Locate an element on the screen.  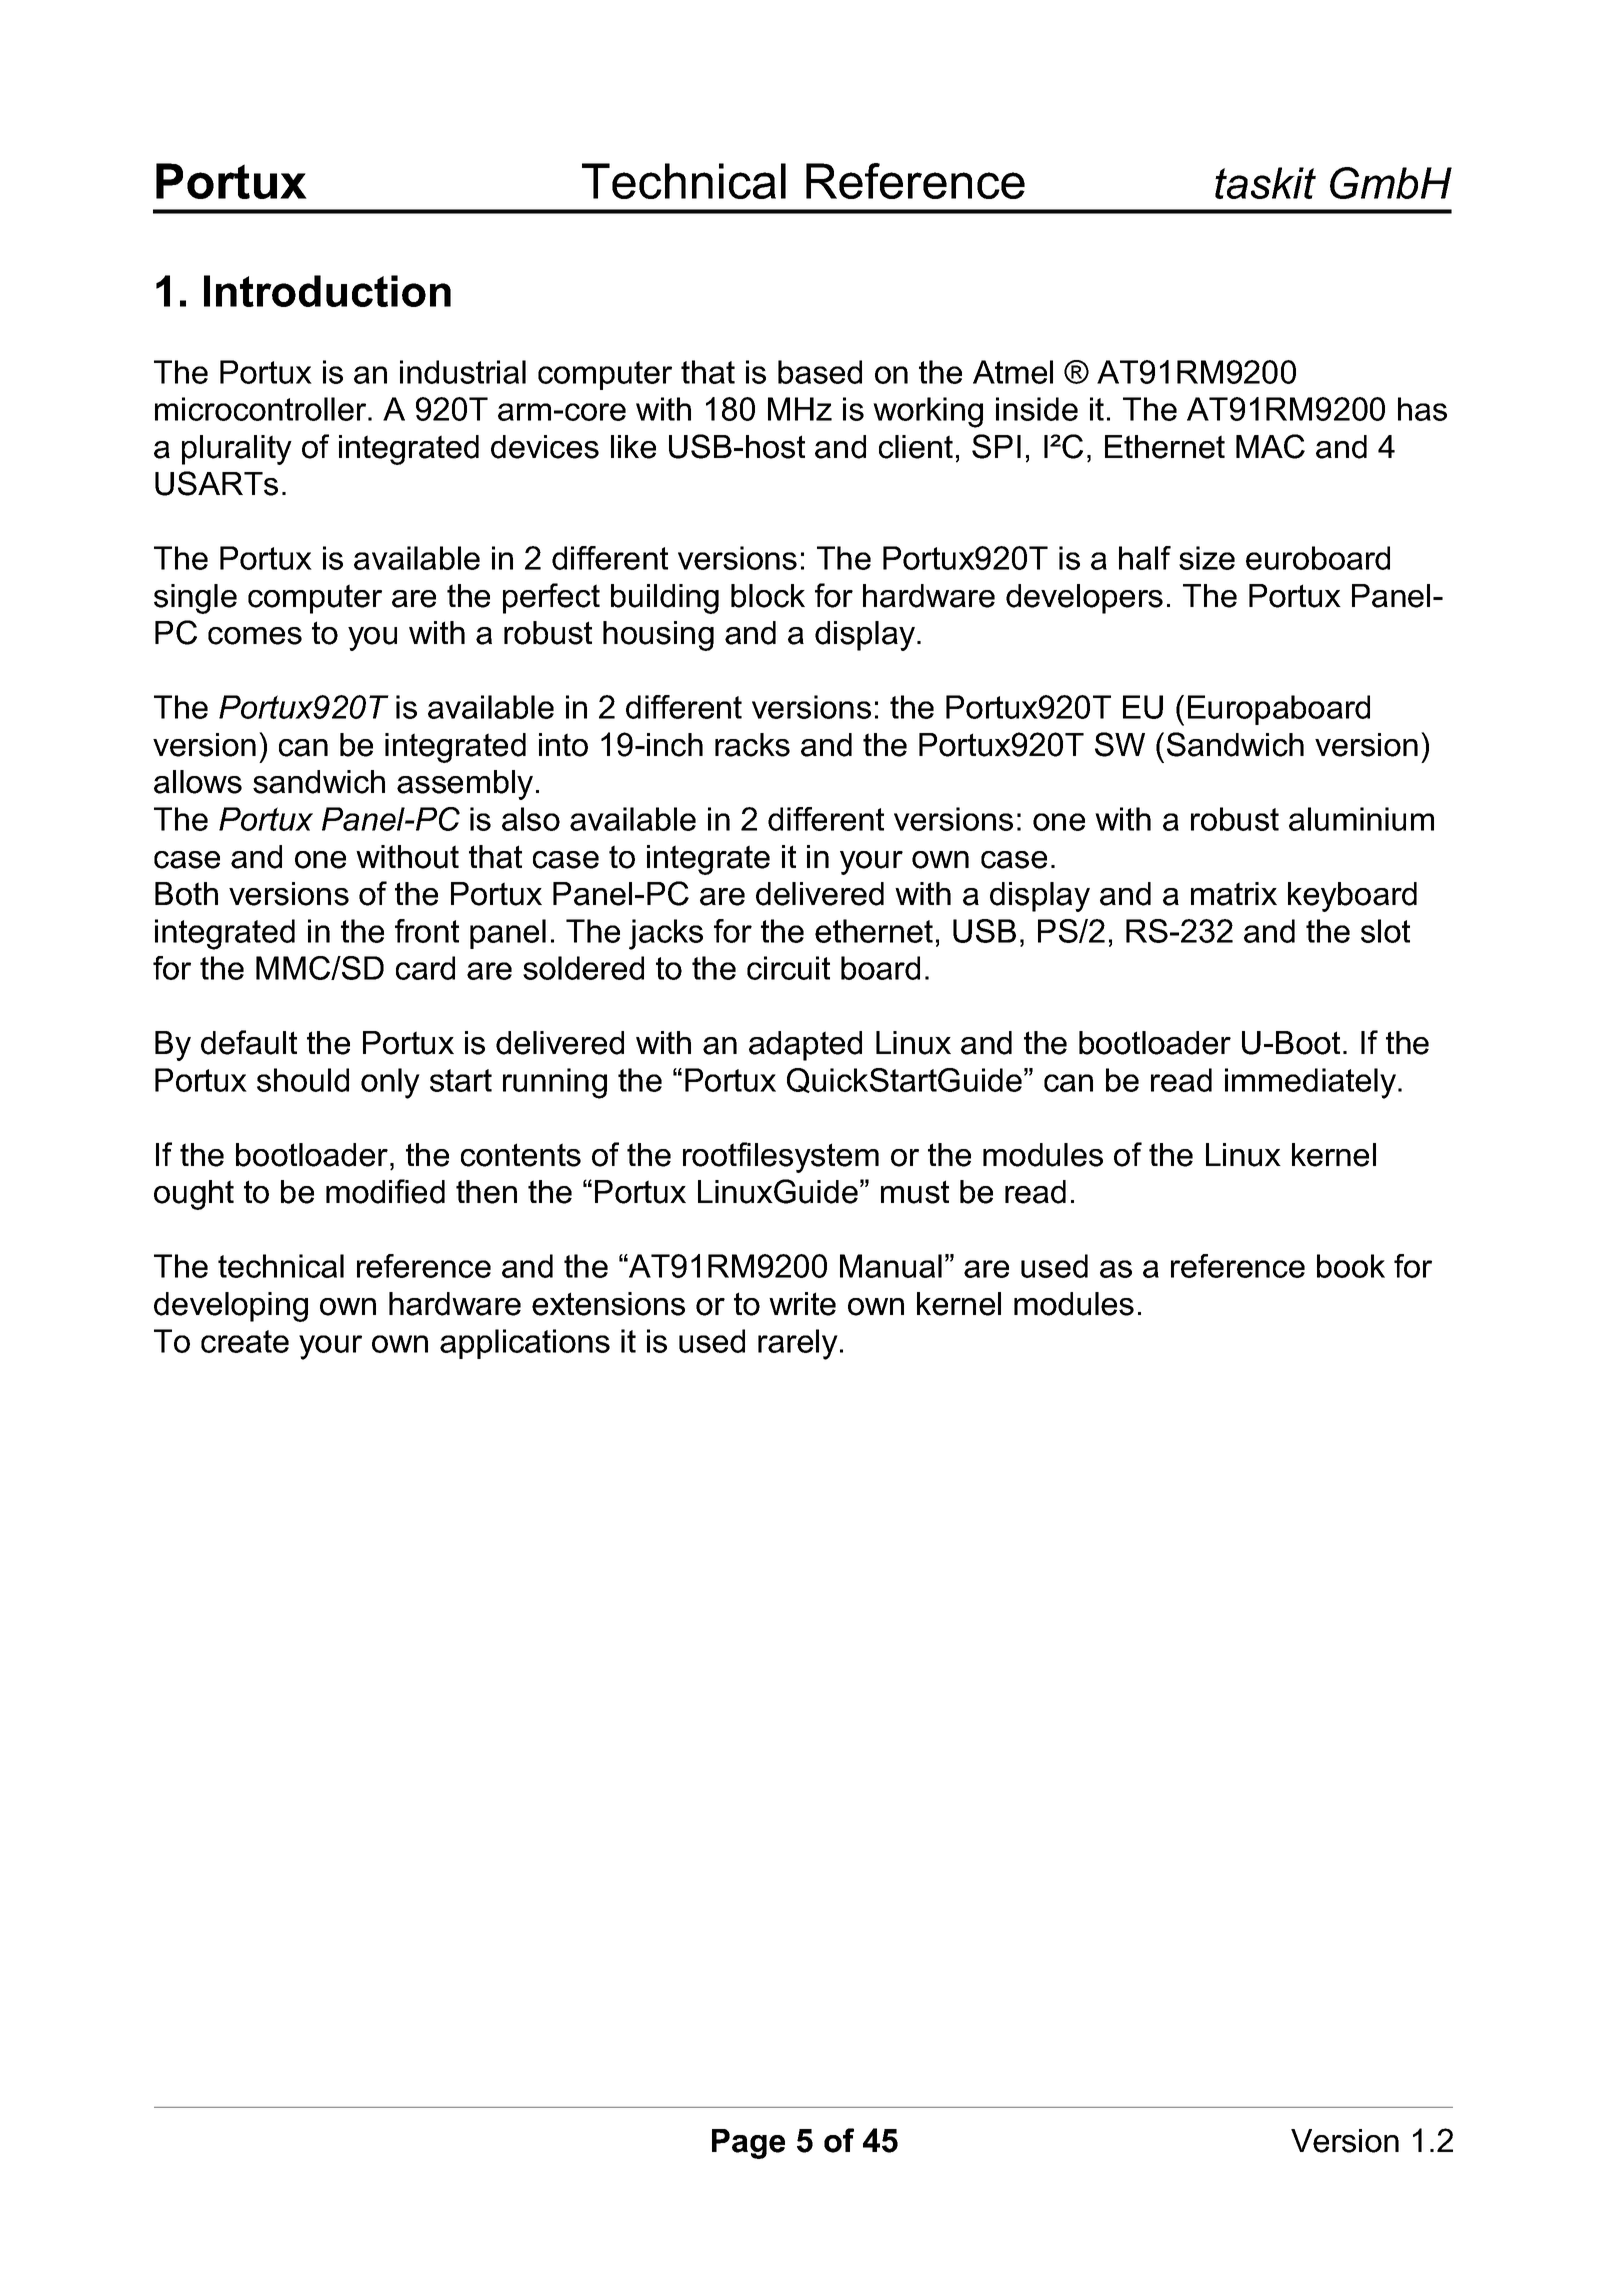
rarely is located at coordinates (798, 1344).
